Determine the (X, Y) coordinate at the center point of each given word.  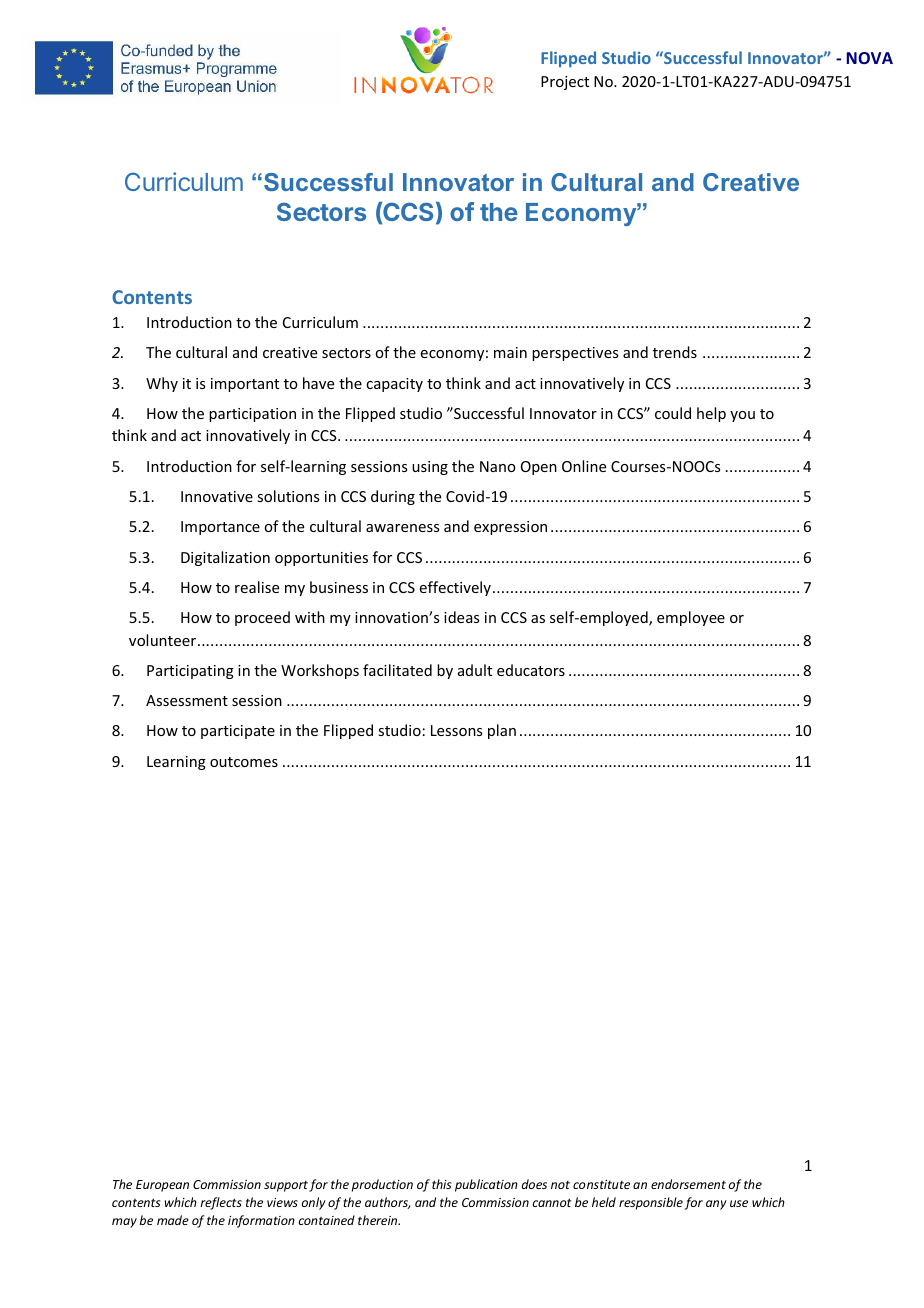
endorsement (688, 1184)
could (673, 413)
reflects (221, 1203)
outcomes (244, 762)
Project (565, 83)
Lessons (456, 730)
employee (691, 618)
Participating (190, 672)
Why (162, 384)
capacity (394, 385)
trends (675, 352)
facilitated (397, 670)
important (245, 385)
